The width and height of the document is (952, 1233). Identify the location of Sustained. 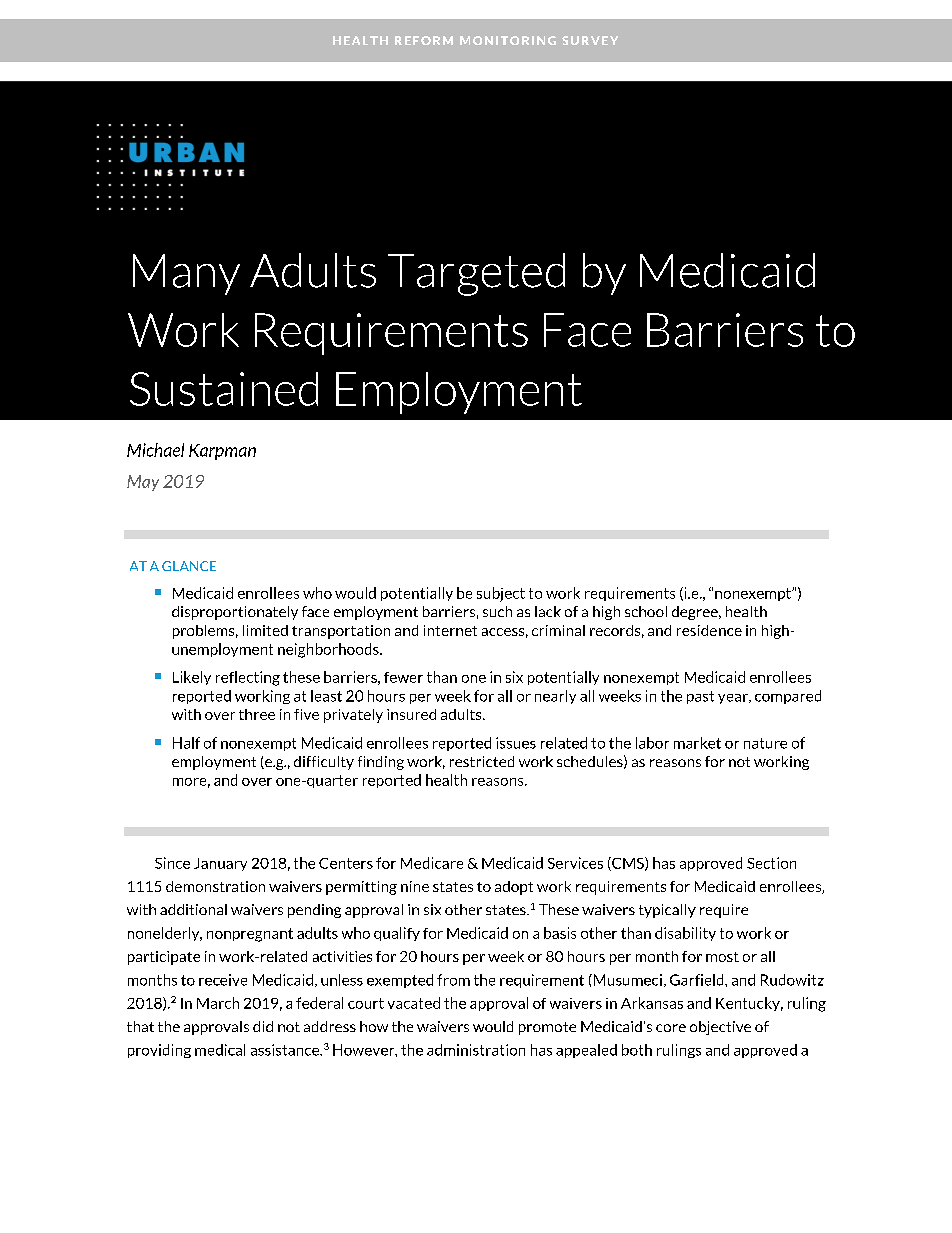
(224, 389).
